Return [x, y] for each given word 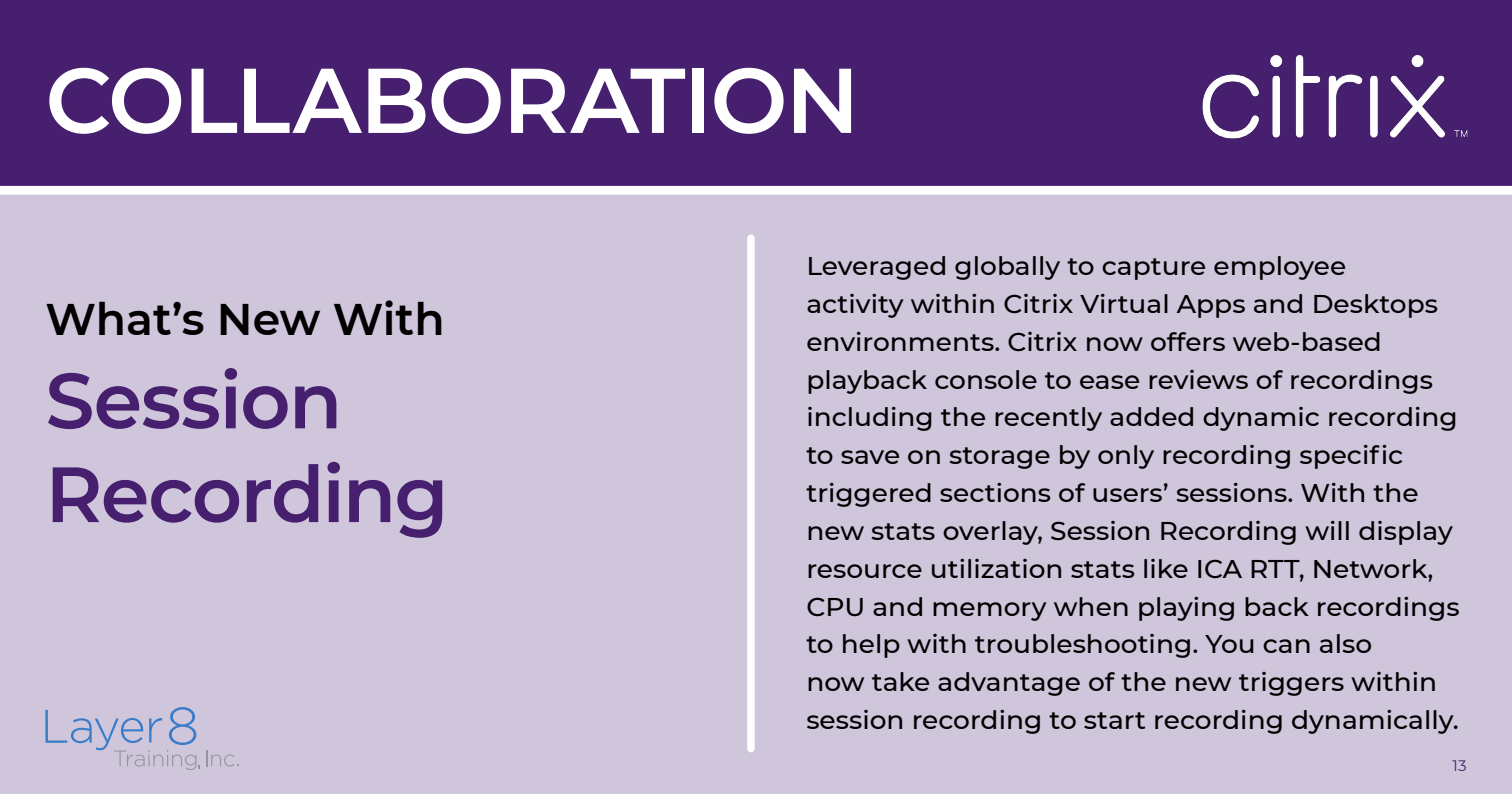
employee [1279, 268]
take [900, 681]
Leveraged [877, 268]
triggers [1291, 684]
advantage [1009, 684]
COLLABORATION [450, 101]
